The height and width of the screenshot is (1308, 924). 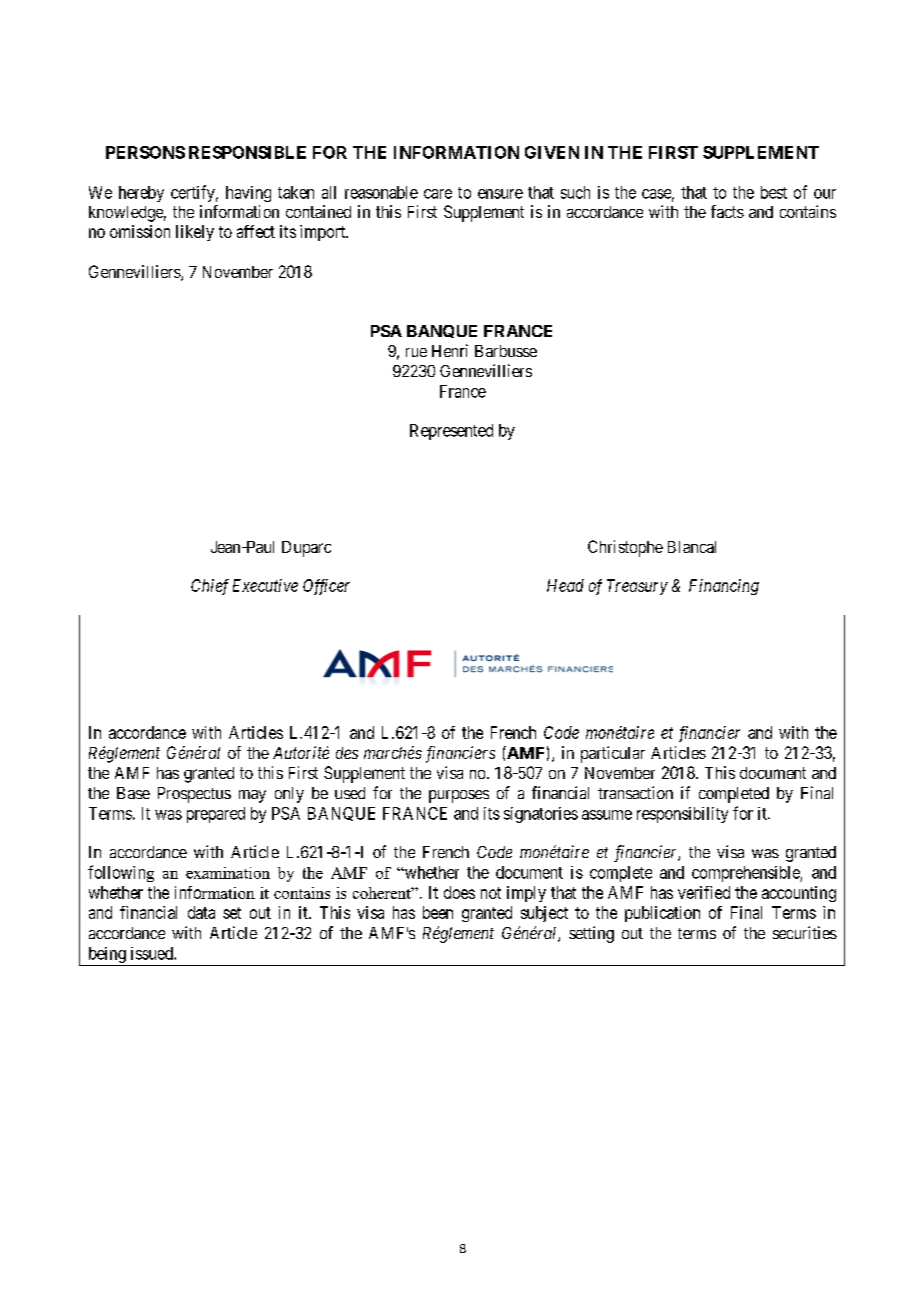 I want to click on been, so click(x=438, y=912).
